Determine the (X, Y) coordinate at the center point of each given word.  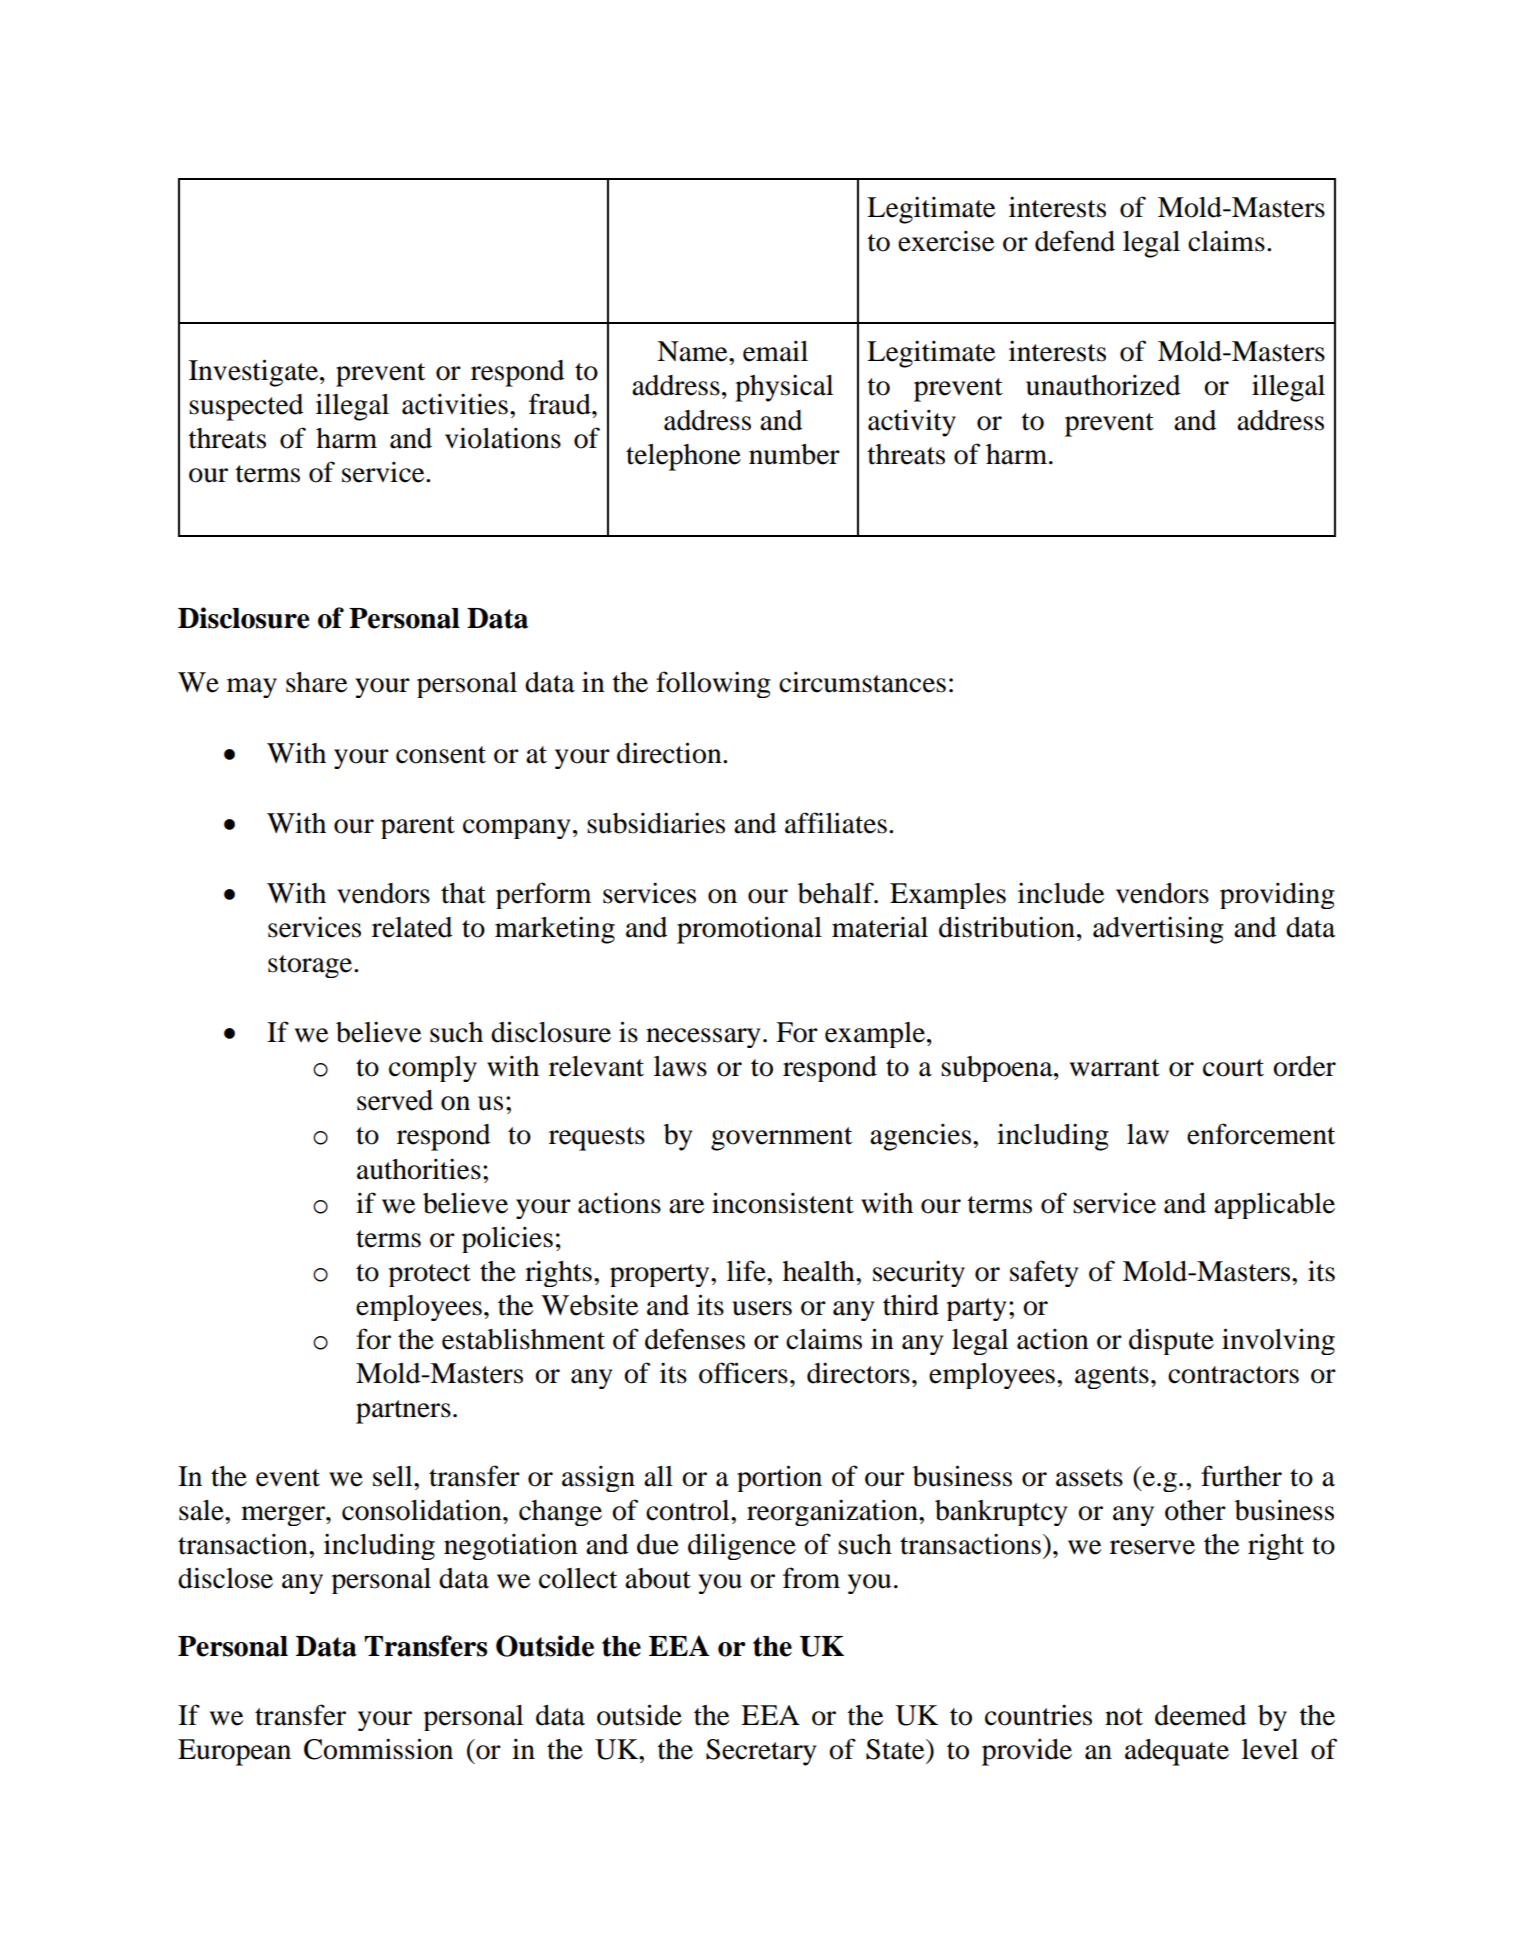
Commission (378, 1749)
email (775, 351)
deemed (1200, 1715)
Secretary (761, 1752)
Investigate (253, 373)
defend (1075, 241)
